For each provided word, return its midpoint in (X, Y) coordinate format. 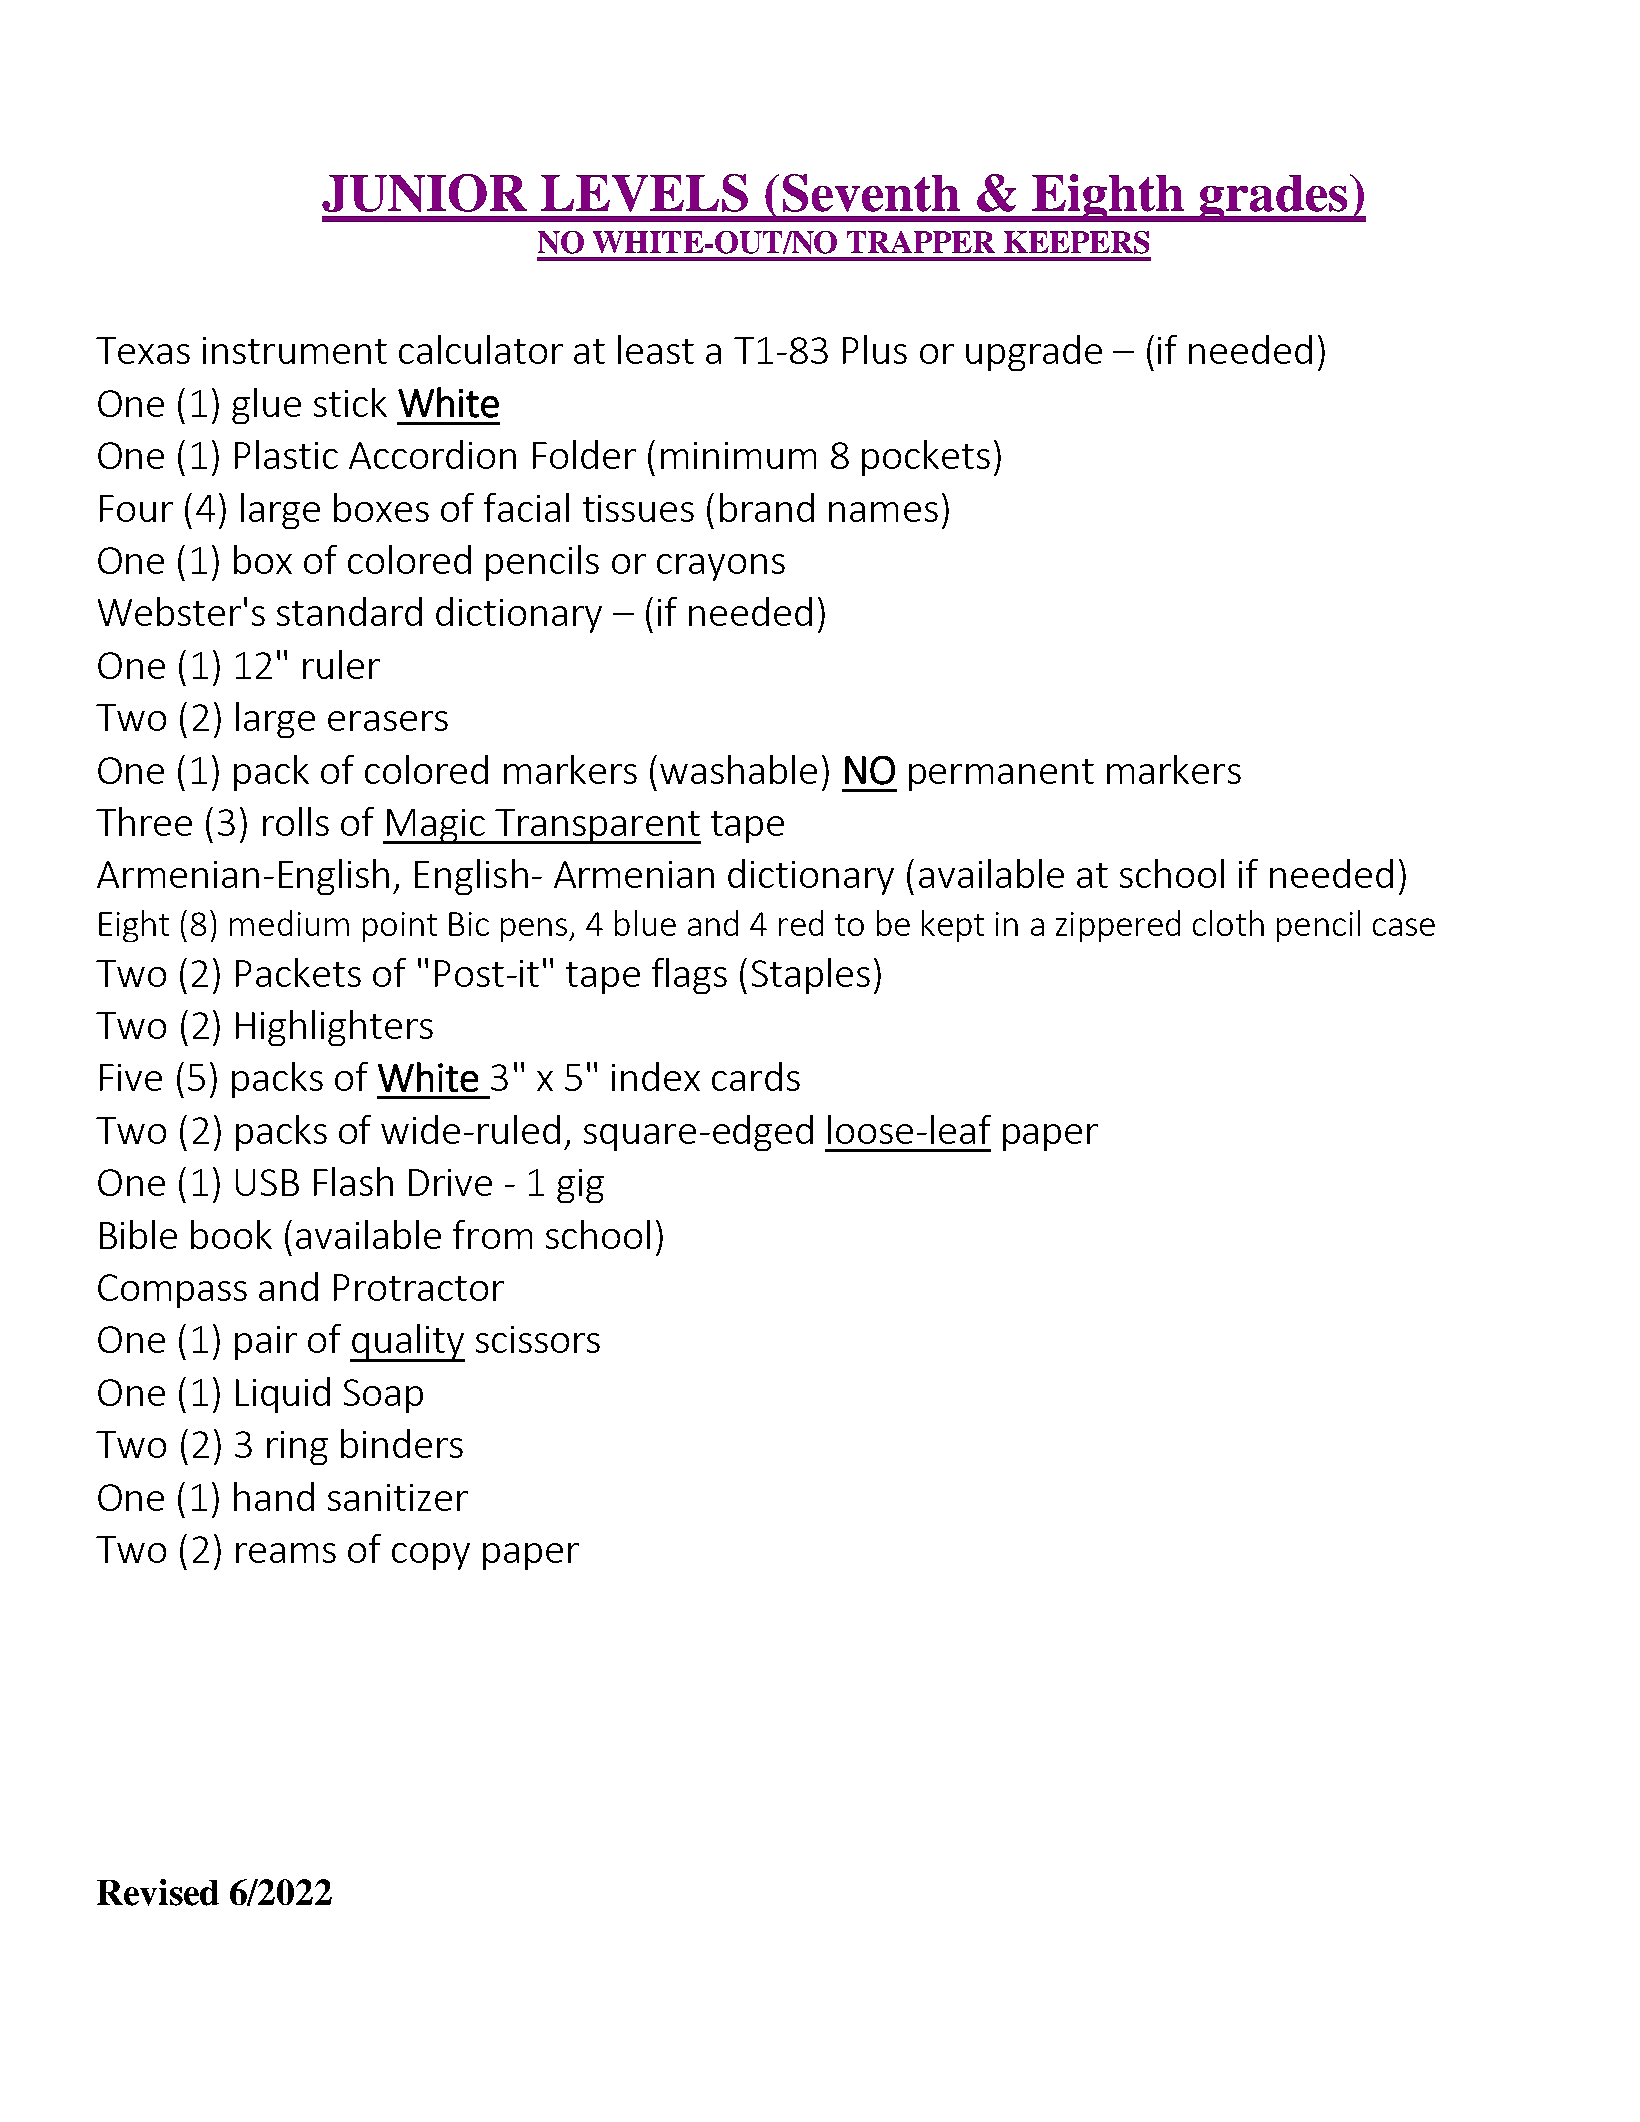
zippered (1118, 926)
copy (431, 1556)
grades (1273, 198)
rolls (296, 821)
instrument (295, 350)
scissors (538, 1339)
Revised (158, 1892)
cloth (1228, 923)
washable (738, 769)
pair (266, 1343)
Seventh (871, 193)
